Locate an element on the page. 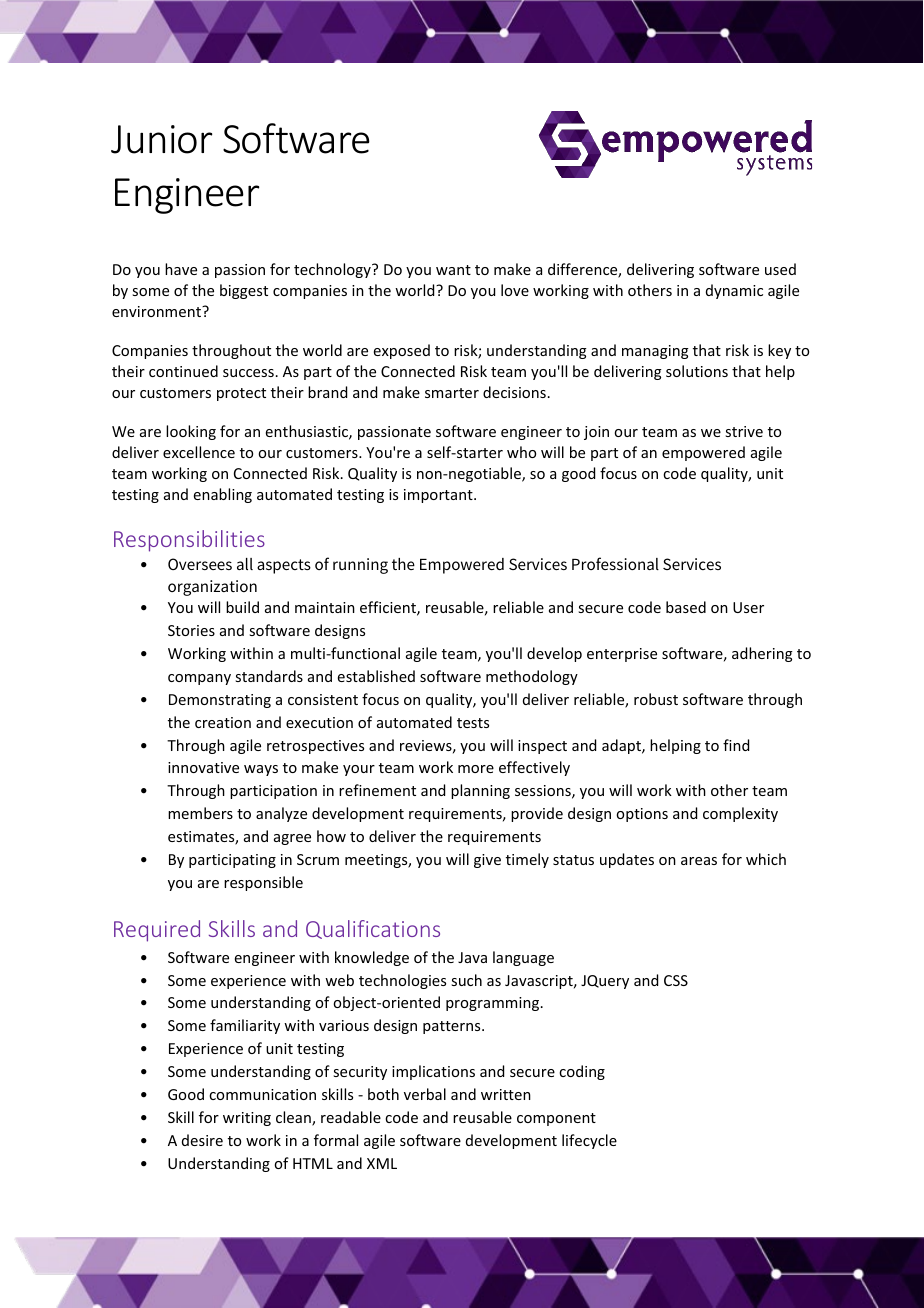  Junior is located at coordinates (161, 139).
